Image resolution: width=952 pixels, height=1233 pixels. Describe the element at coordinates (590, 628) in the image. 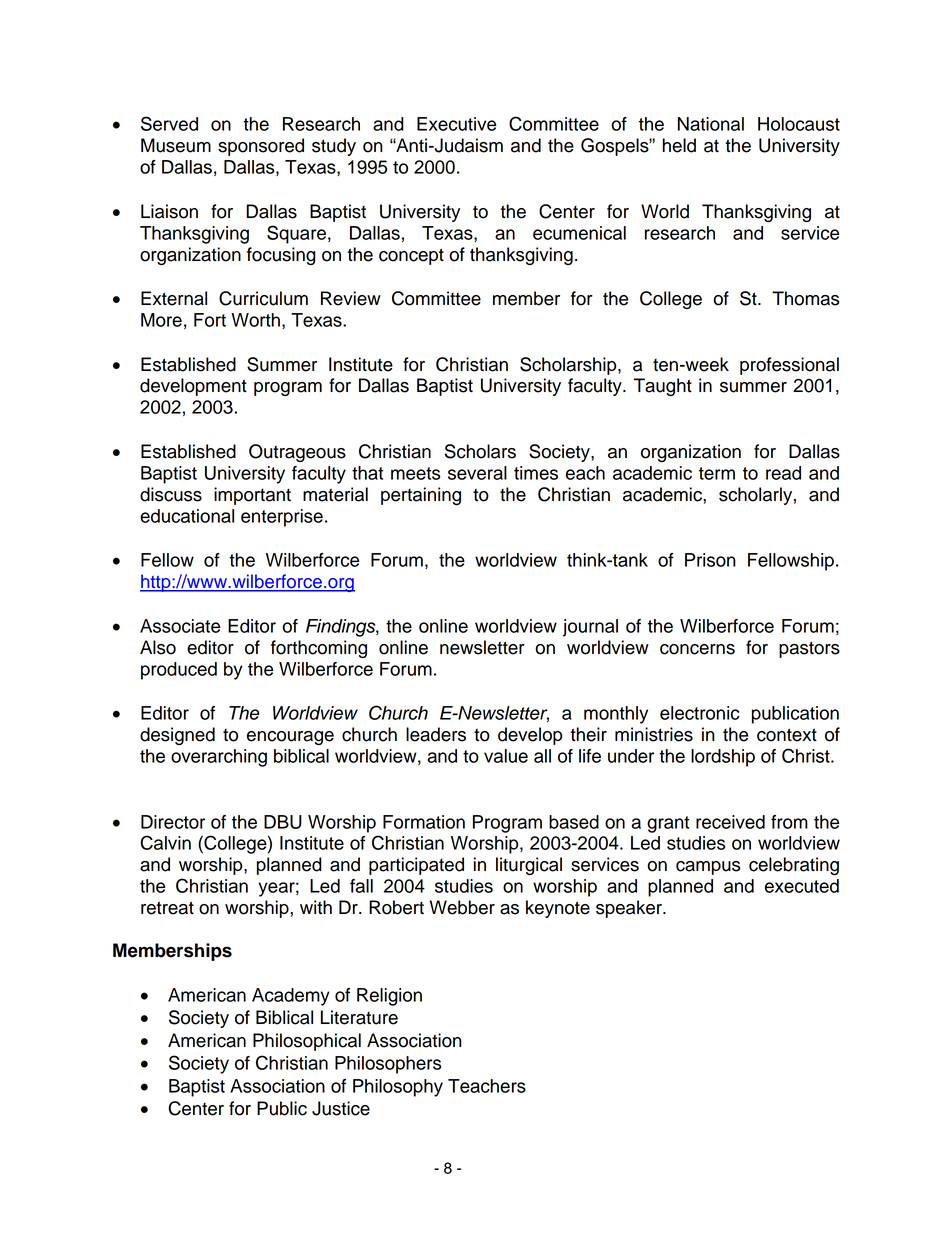

I see `journal` at that location.
